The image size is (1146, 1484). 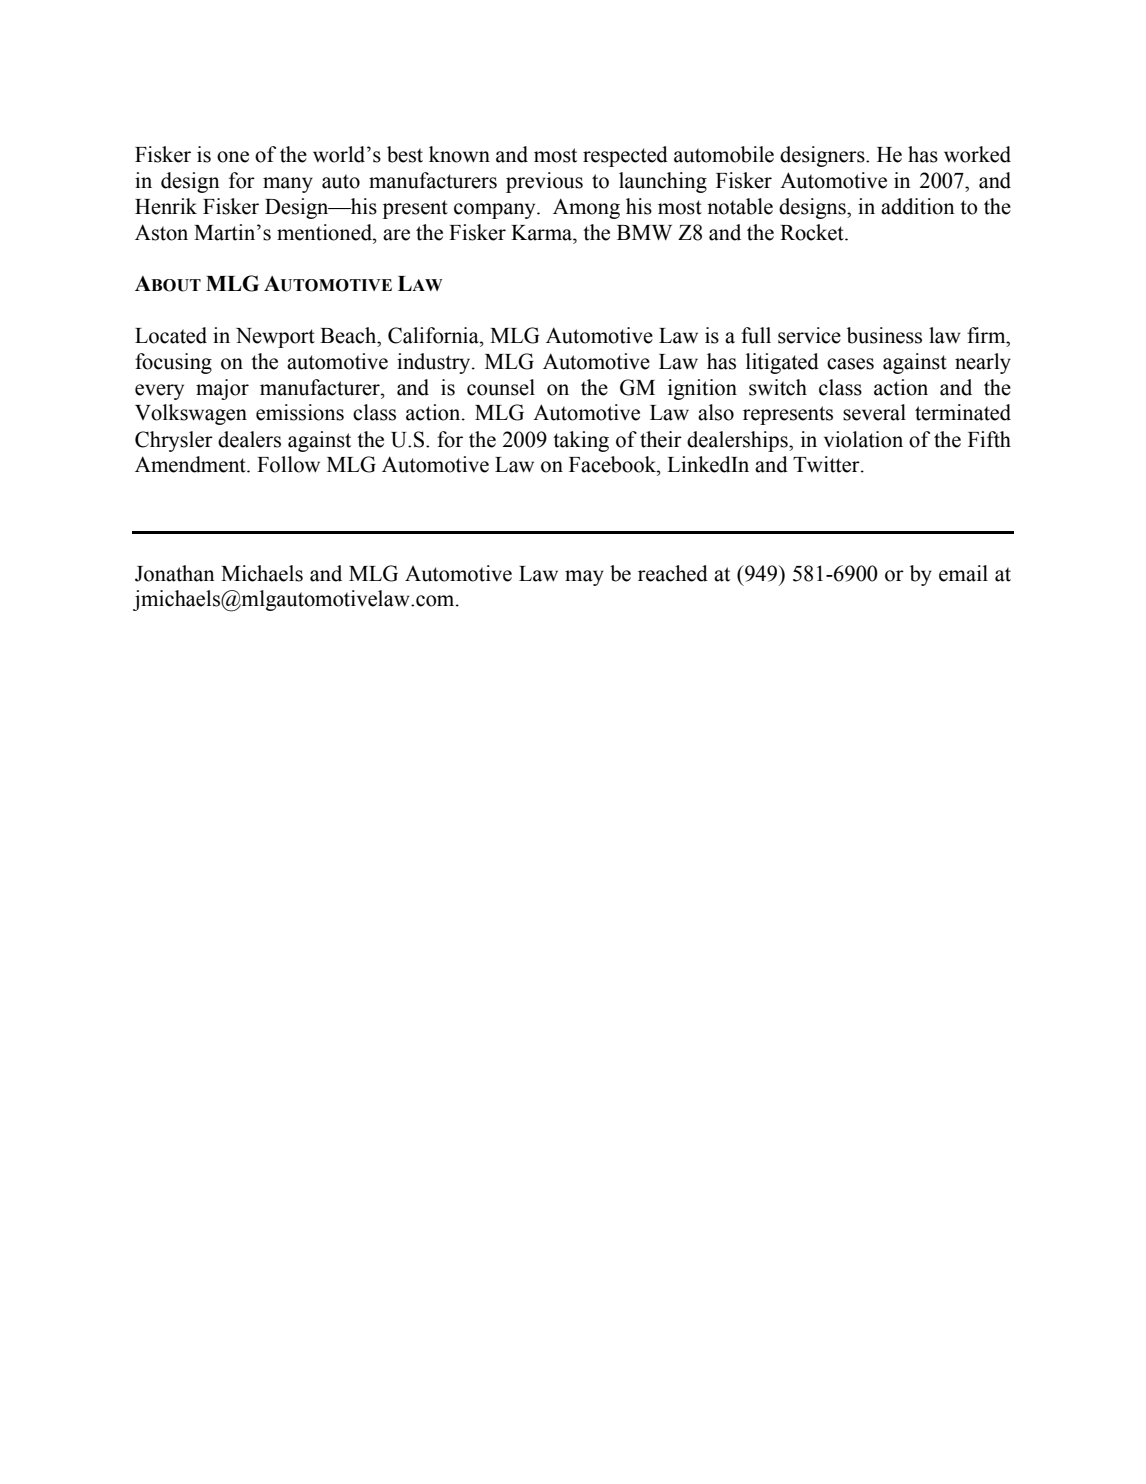 What do you see at coordinates (175, 573) in the document?
I see `Jonathan` at bounding box center [175, 573].
